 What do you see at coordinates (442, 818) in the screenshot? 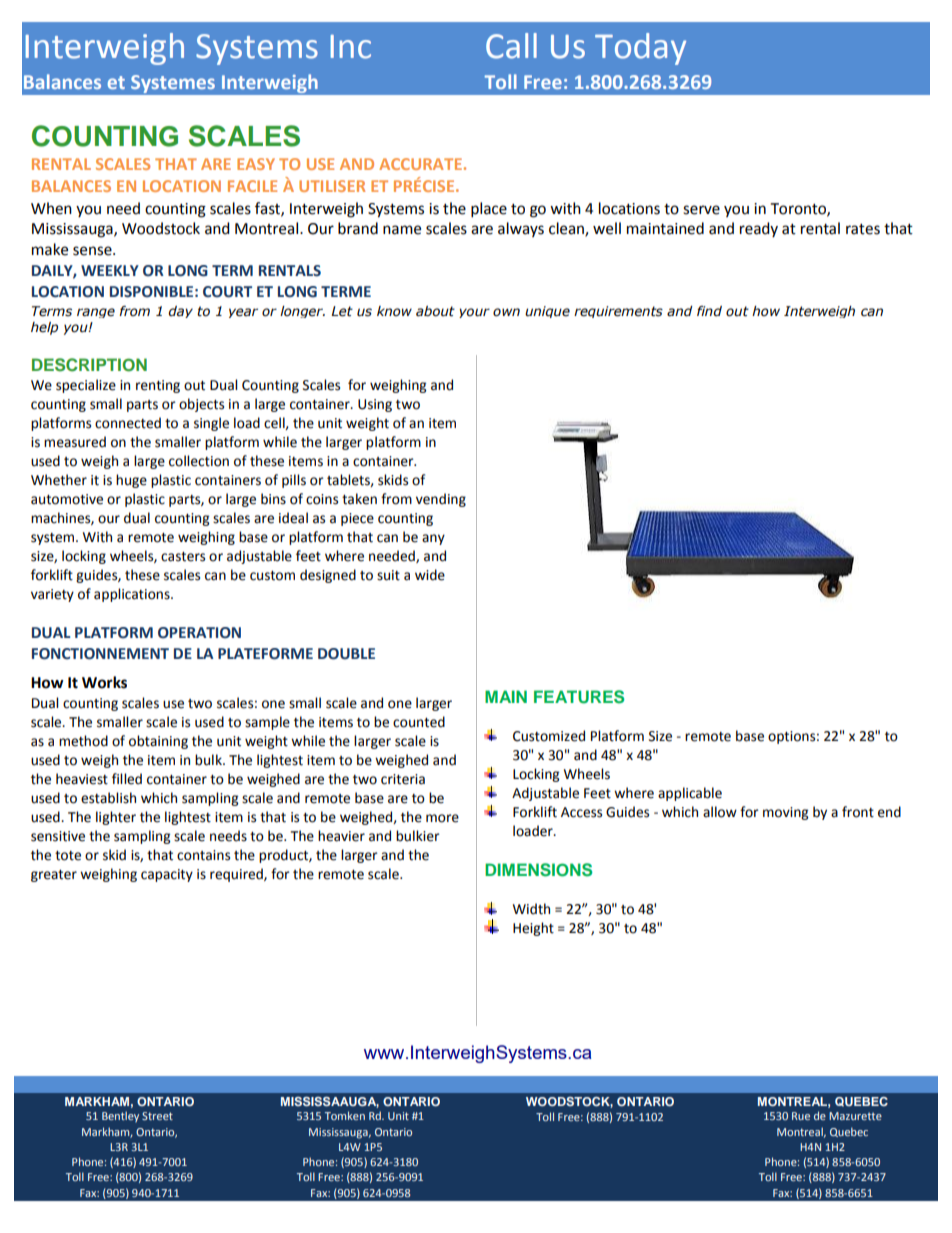
I see `more` at bounding box center [442, 818].
